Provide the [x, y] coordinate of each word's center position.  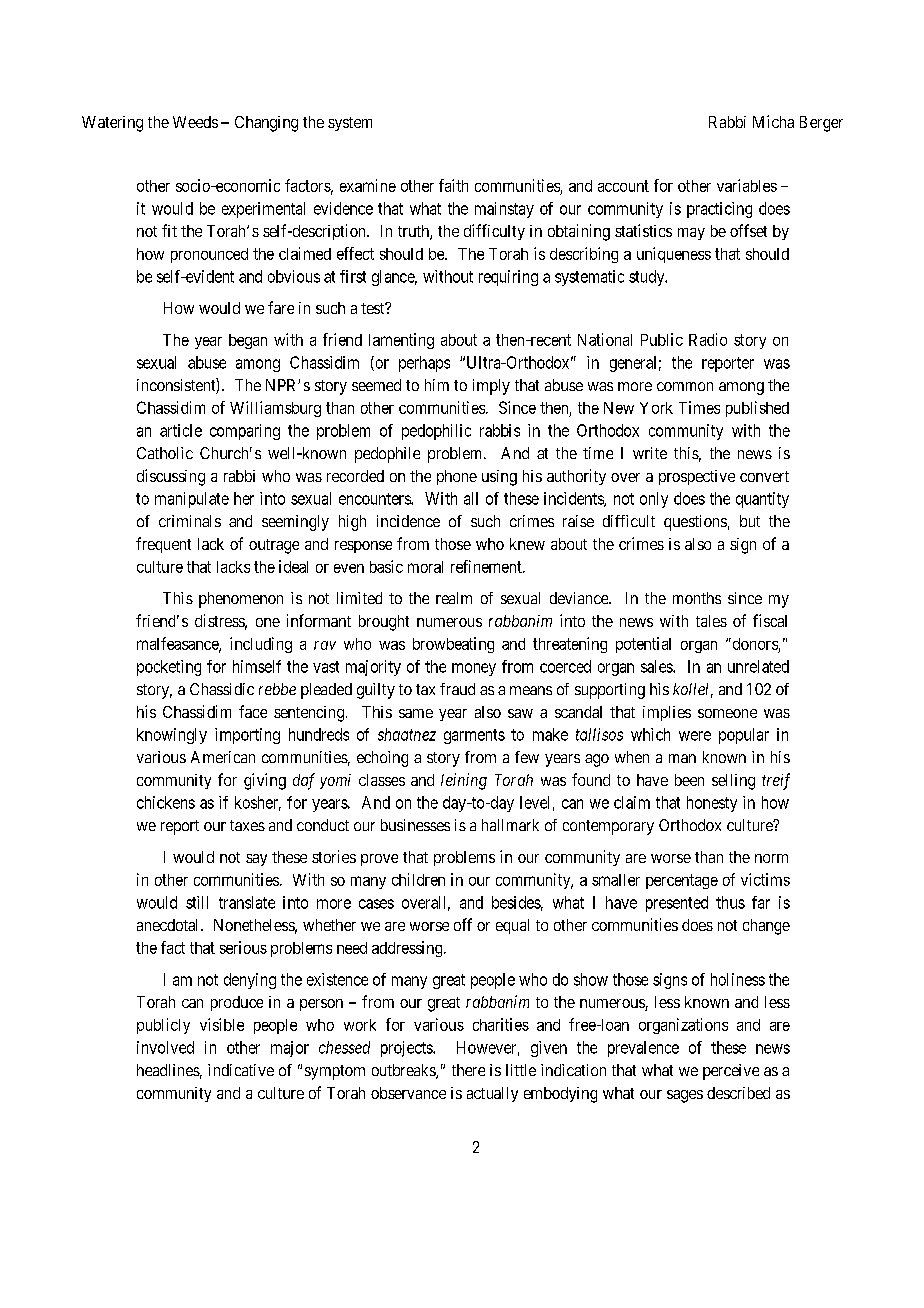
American [223, 757]
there [468, 1070]
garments [474, 736]
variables [747, 185]
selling [733, 782]
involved [165, 1047]
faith [453, 185]
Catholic [165, 453]
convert [764, 476]
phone [457, 477]
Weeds [195, 122]
